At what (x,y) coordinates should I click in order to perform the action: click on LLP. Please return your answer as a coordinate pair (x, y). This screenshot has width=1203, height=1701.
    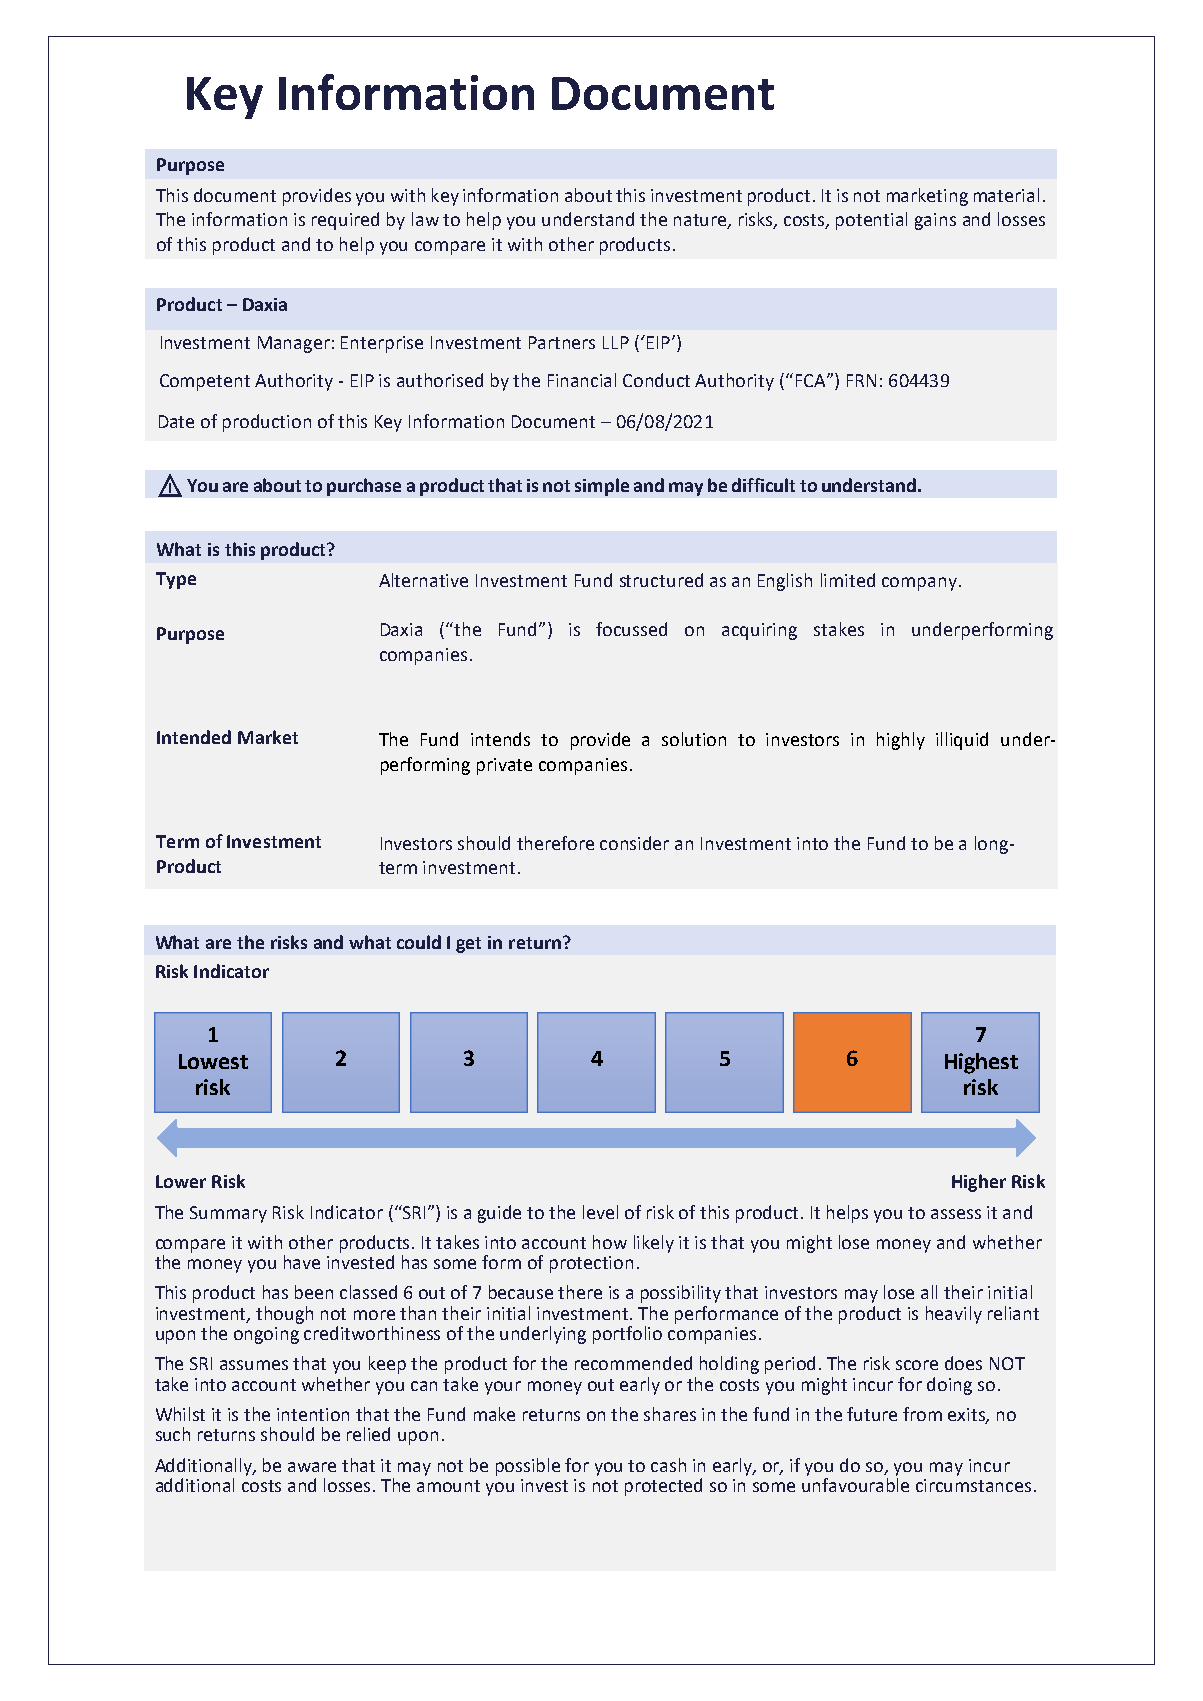
    Looking at the image, I should click on (616, 342).
